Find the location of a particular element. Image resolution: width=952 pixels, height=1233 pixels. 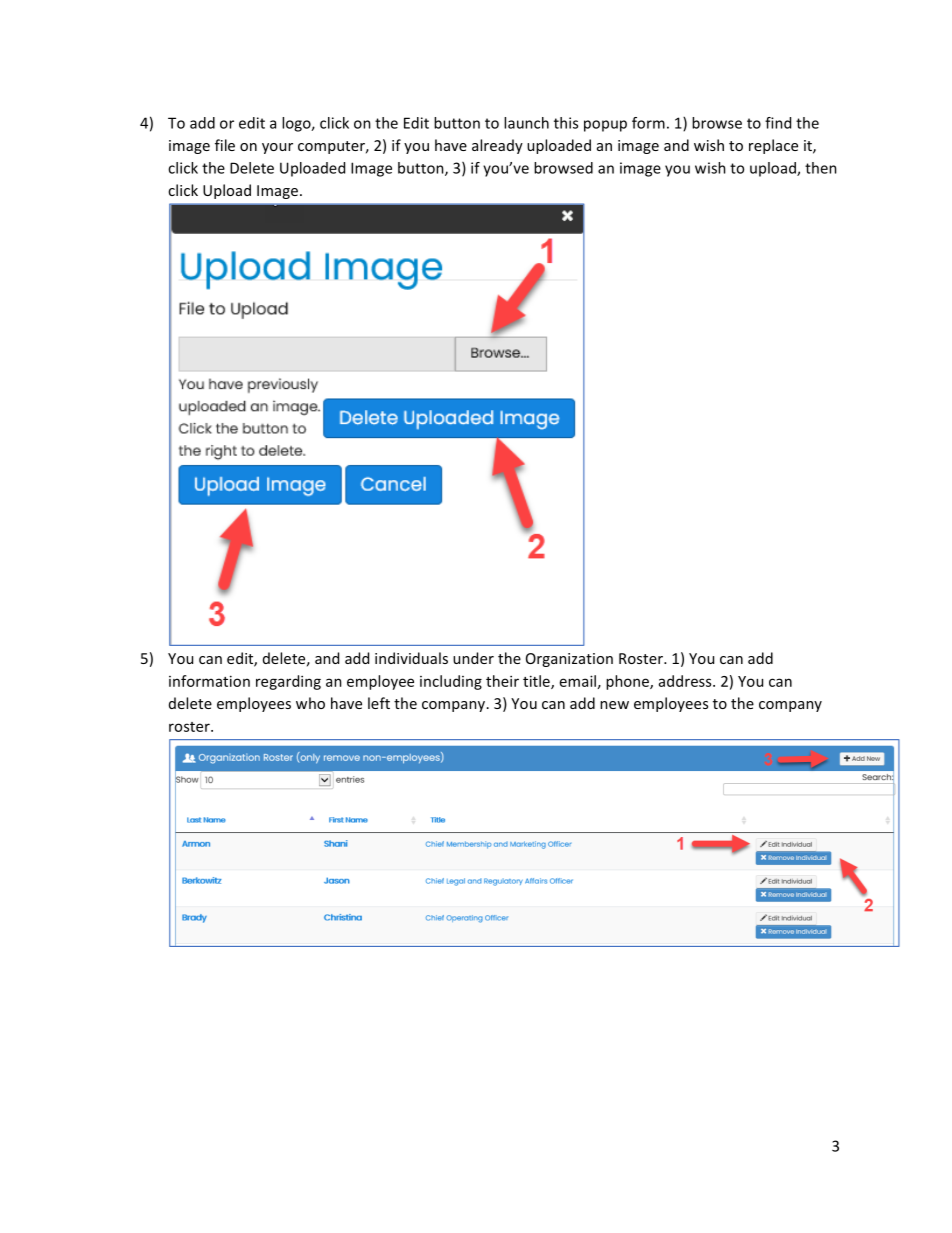

launch is located at coordinates (526, 123).
